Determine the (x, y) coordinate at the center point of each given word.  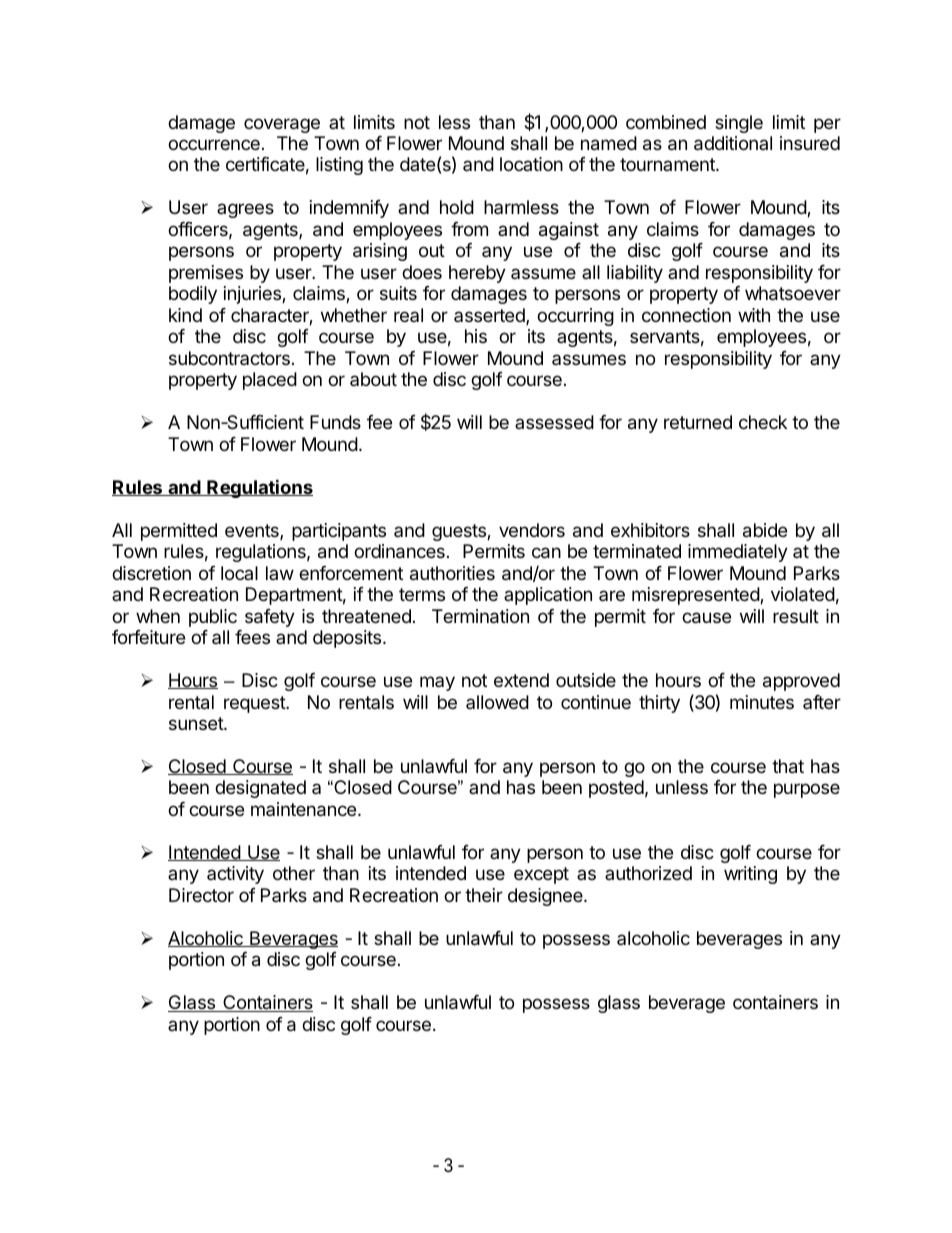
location (531, 164)
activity (235, 875)
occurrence (214, 144)
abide (765, 530)
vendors (532, 530)
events (253, 532)
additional (733, 143)
